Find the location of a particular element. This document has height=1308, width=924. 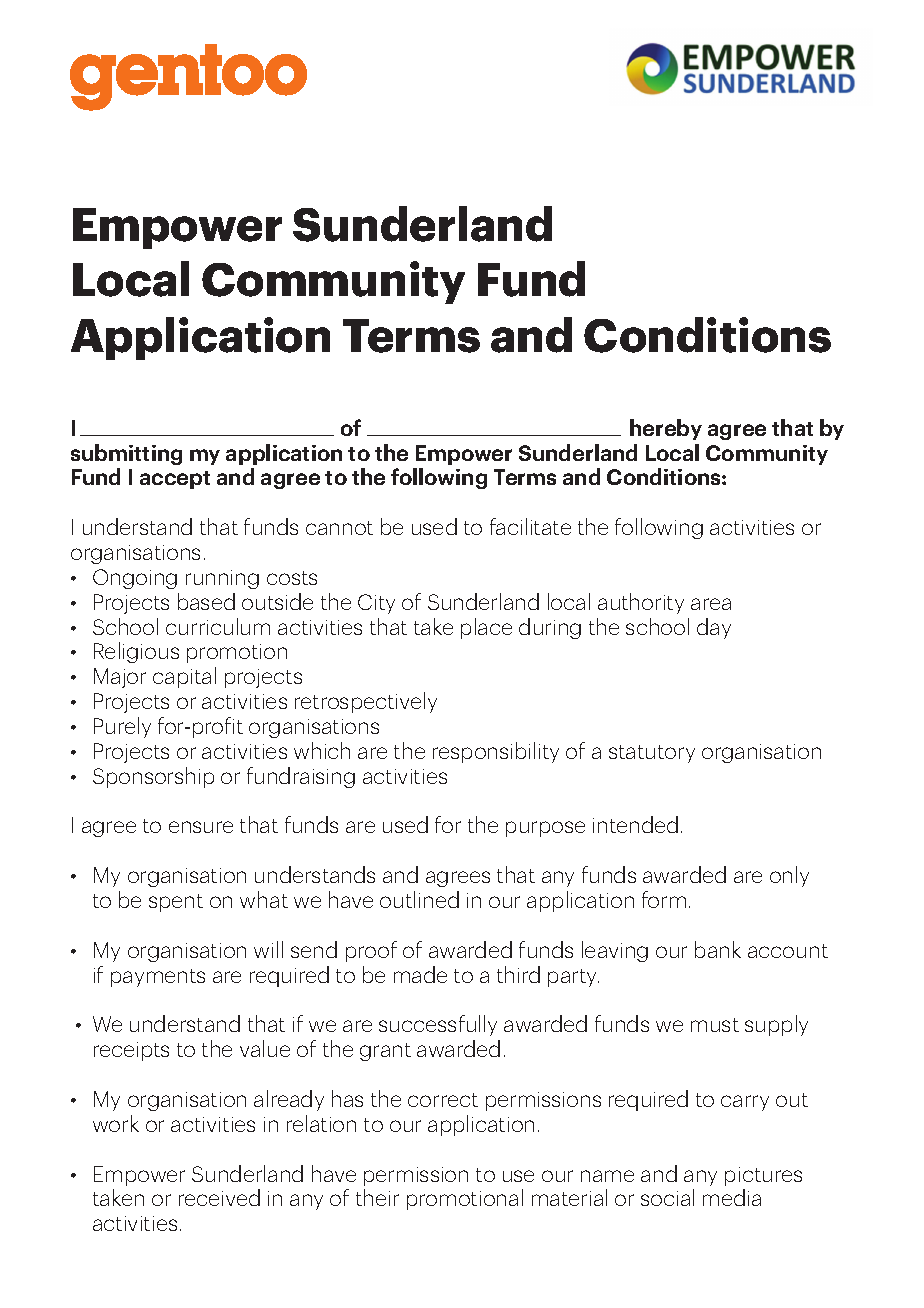

hereby is located at coordinates (666, 429).
